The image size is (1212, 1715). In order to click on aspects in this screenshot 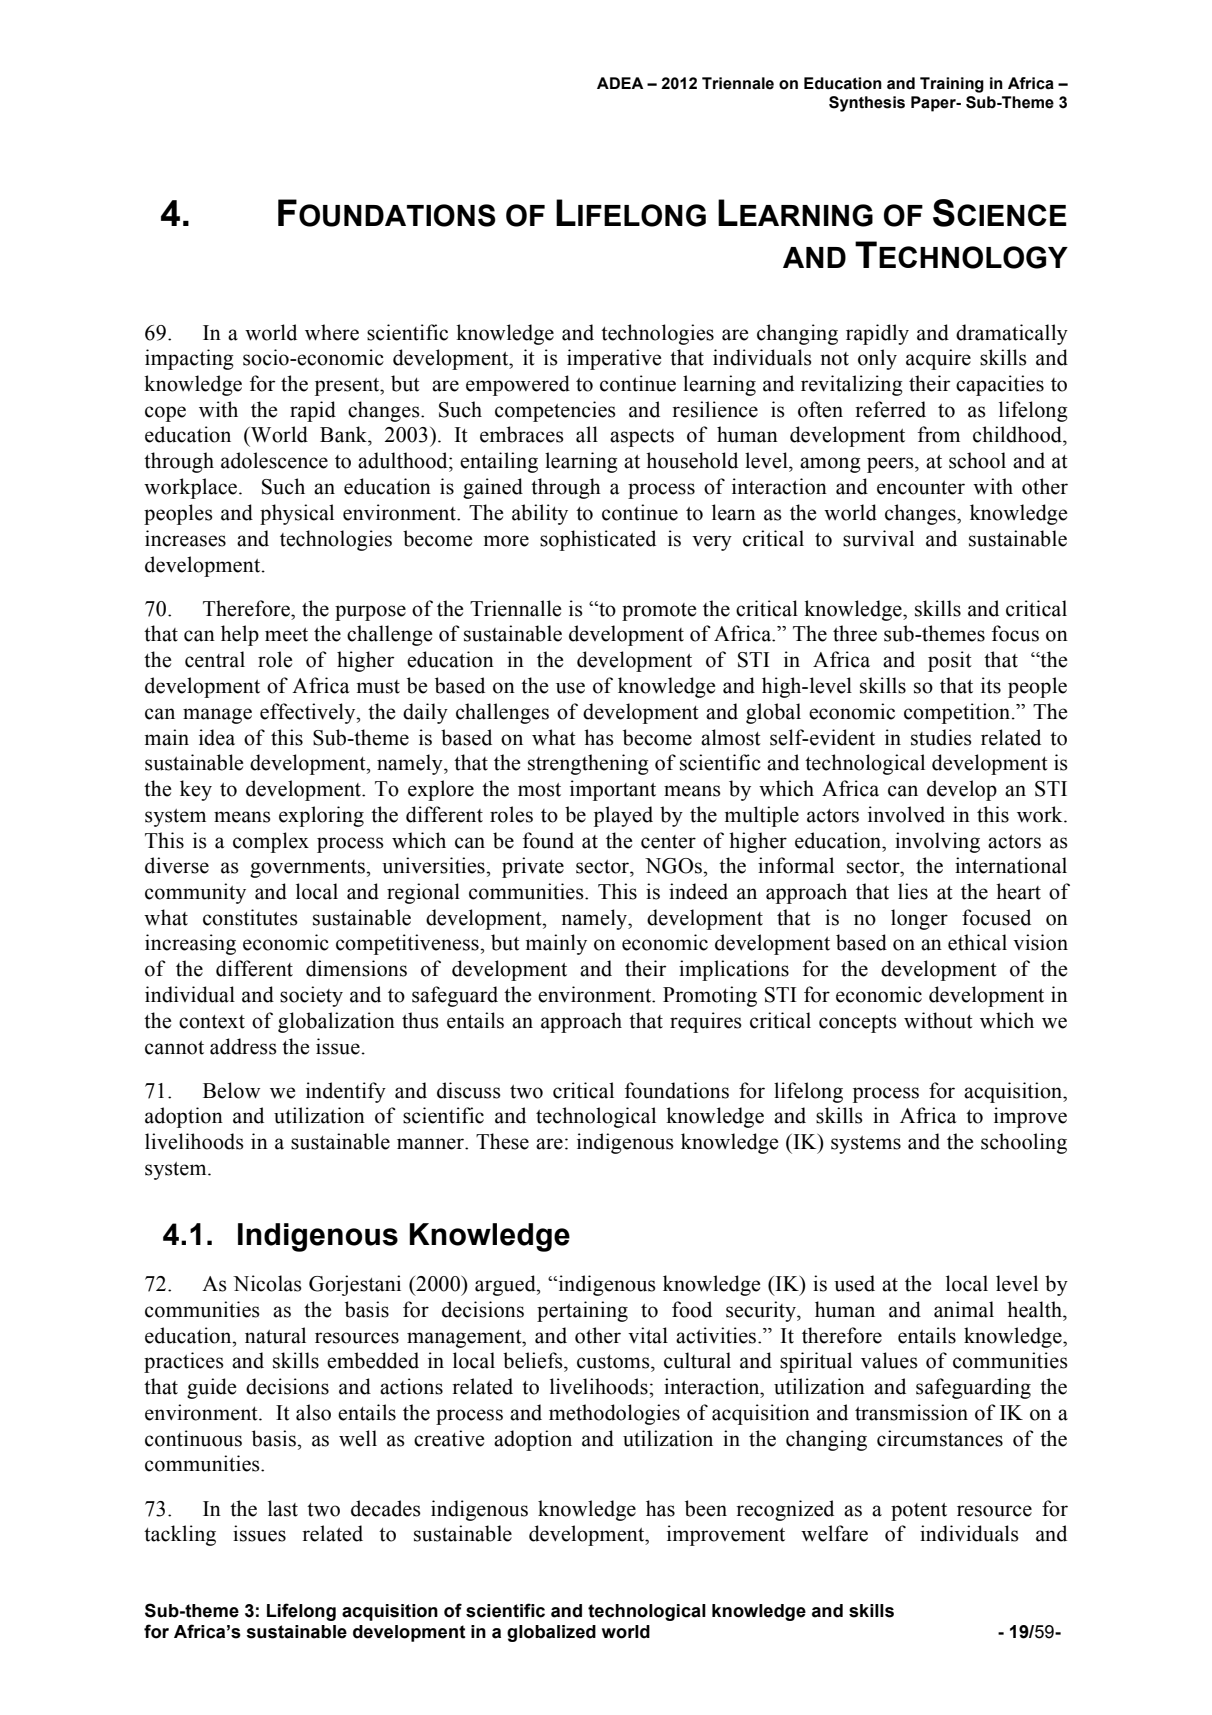, I will do `click(642, 438)`.
